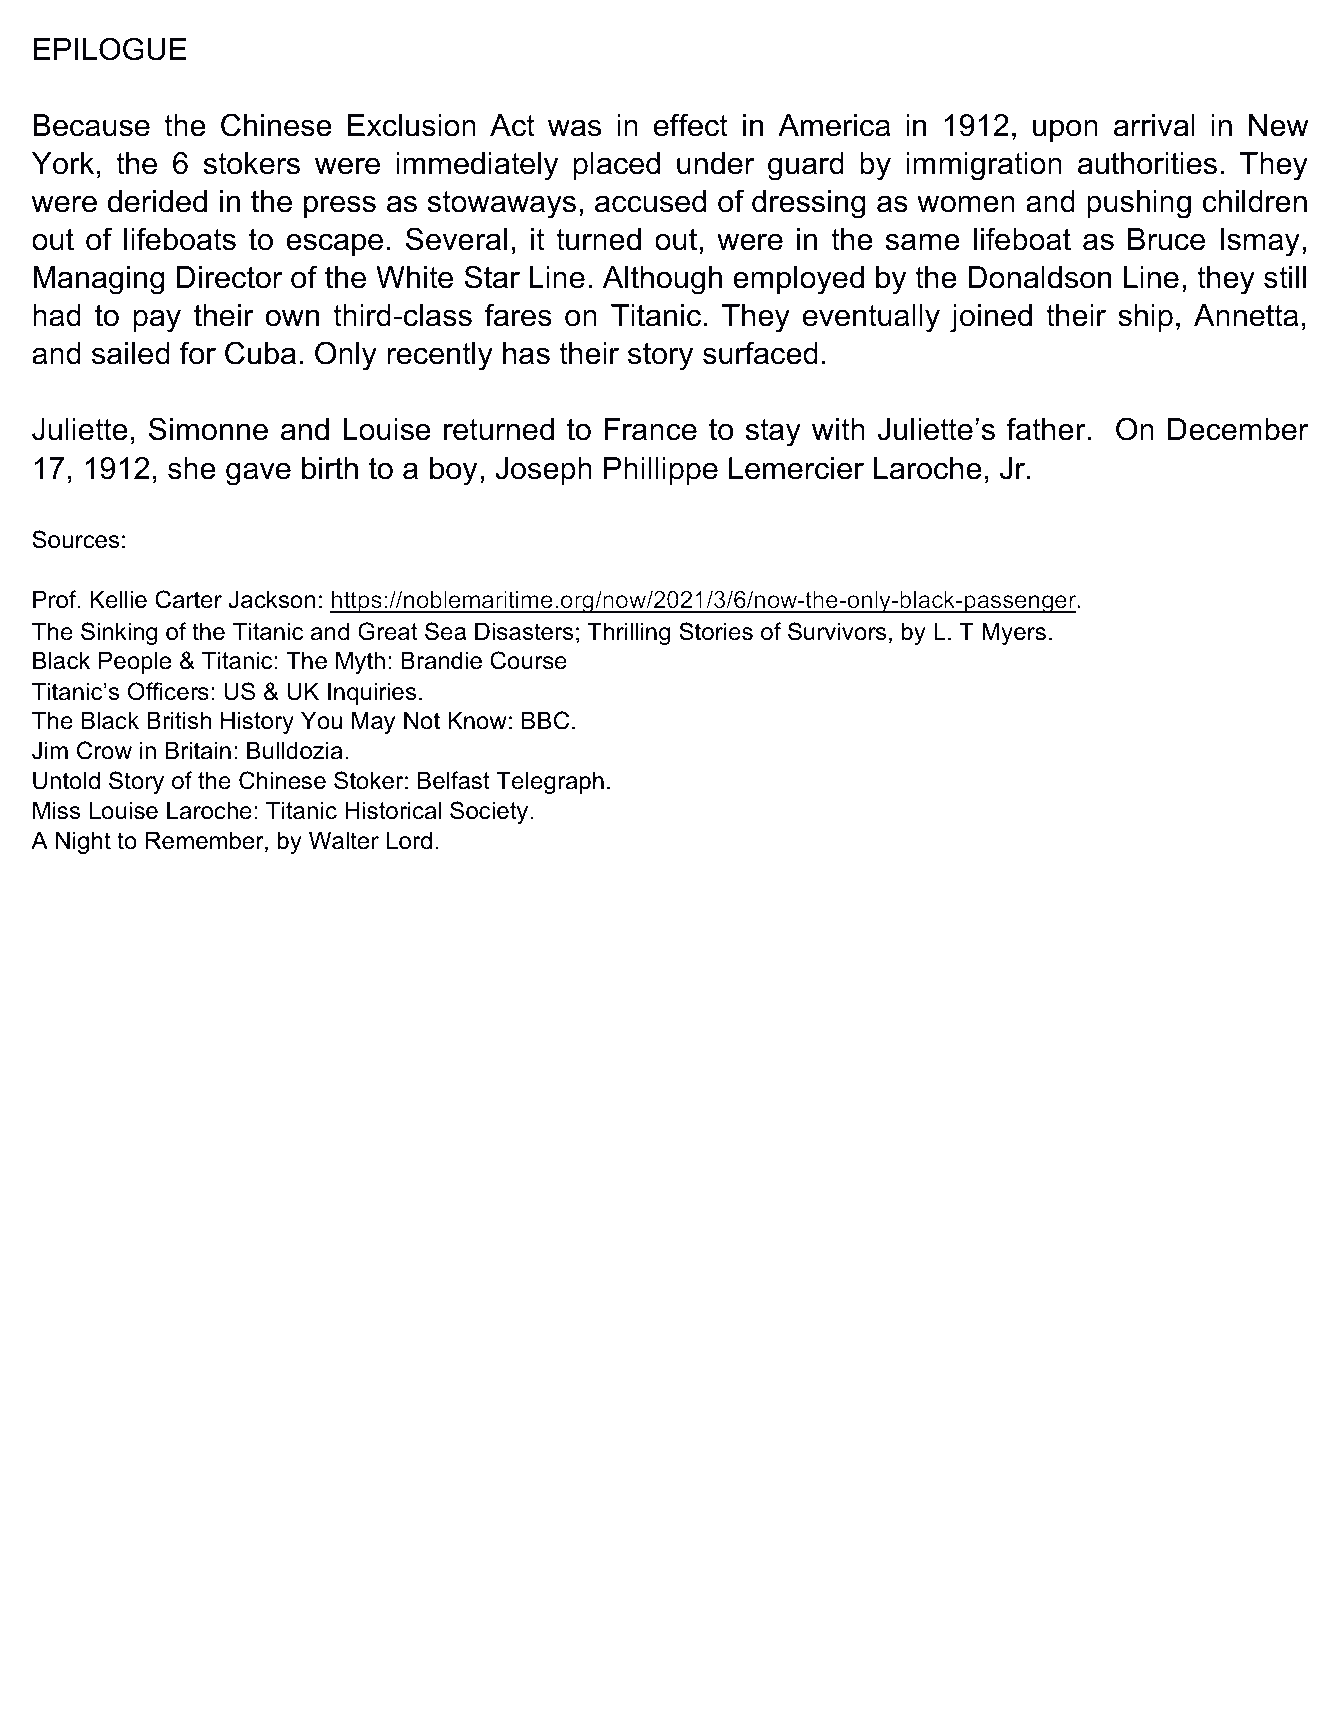 The height and width of the screenshot is (1734, 1340). What do you see at coordinates (83, 842) in the screenshot?
I see `Night` at bounding box center [83, 842].
